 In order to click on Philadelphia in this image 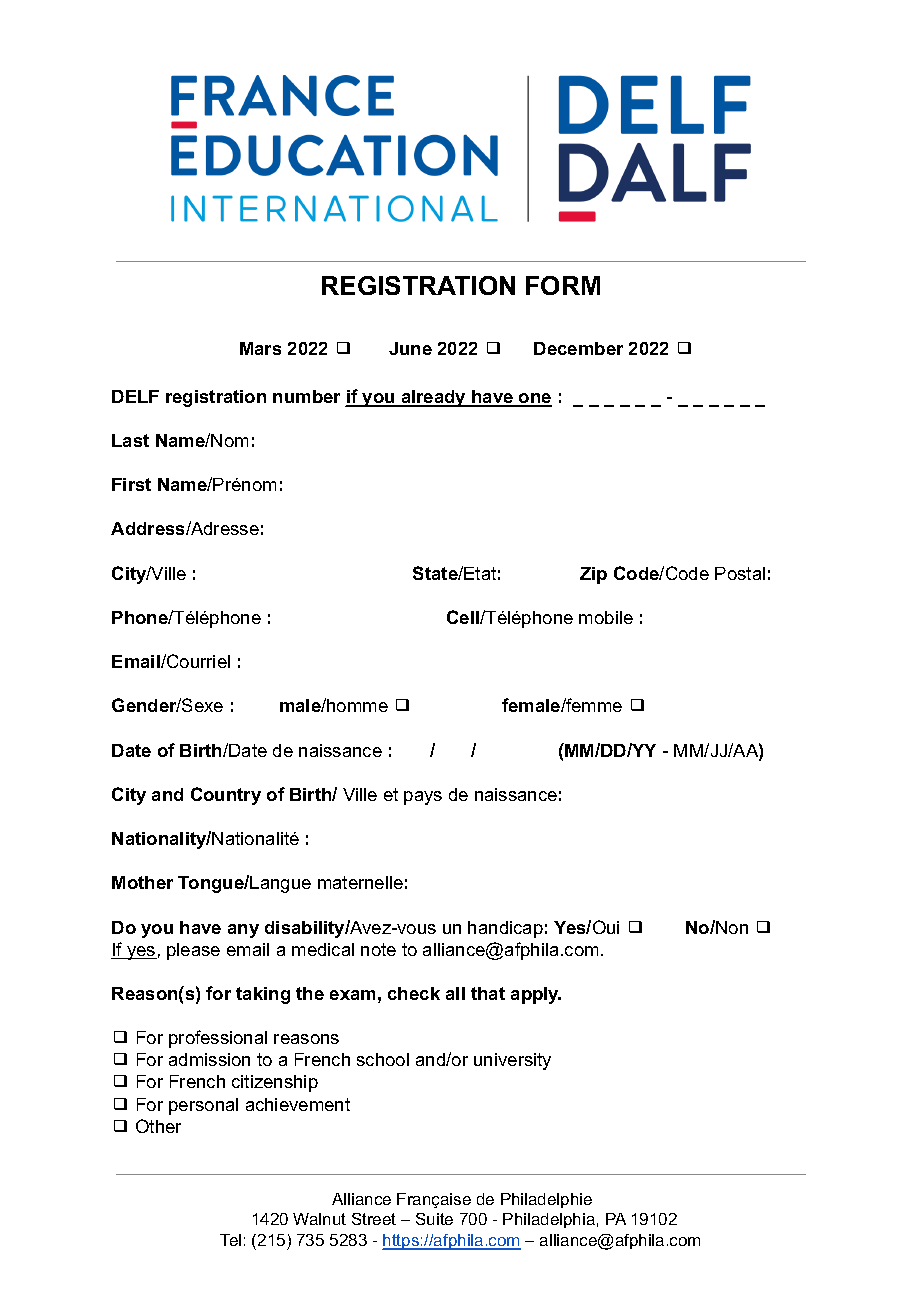, I will do `click(549, 1220)`.
